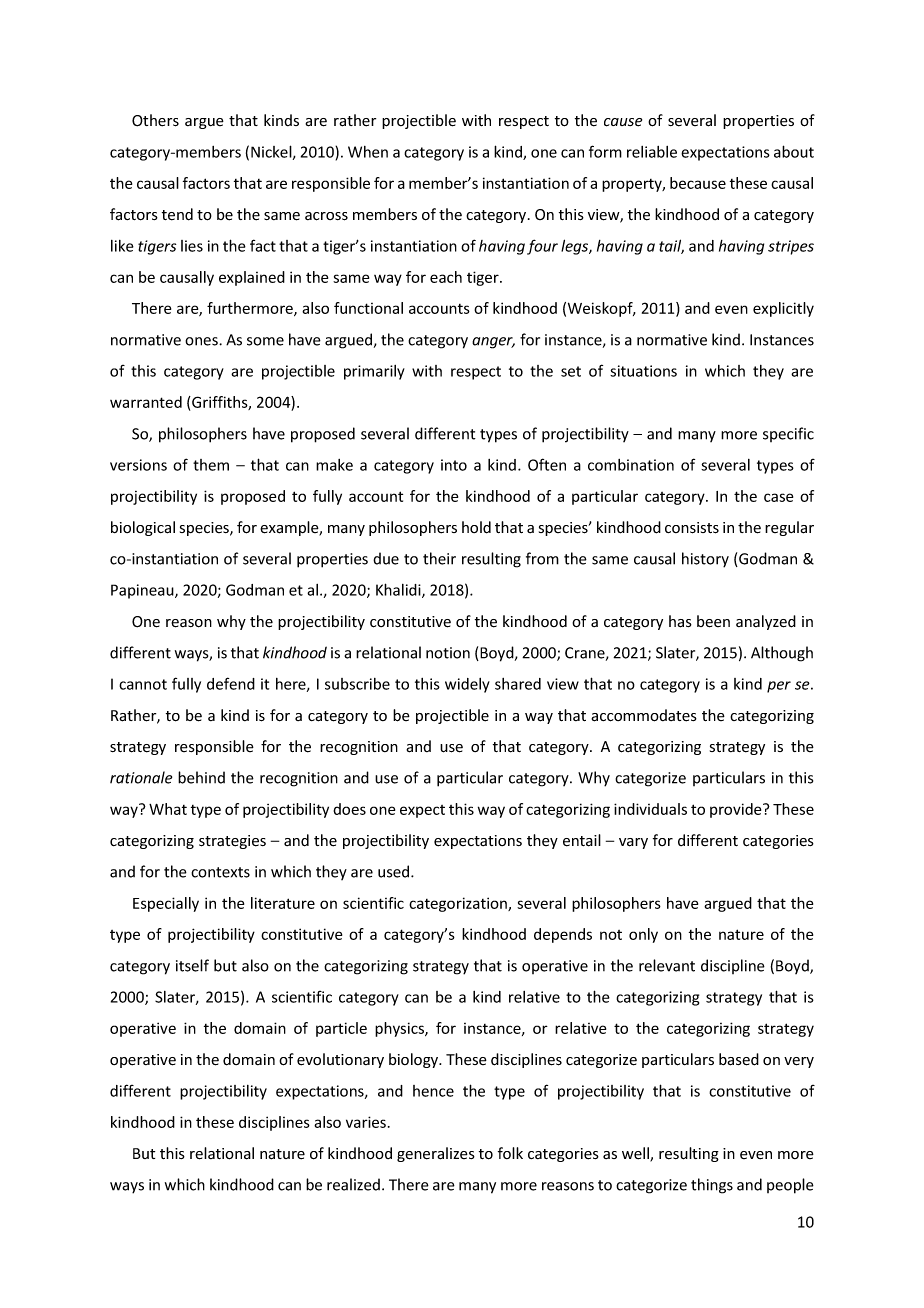 The height and width of the screenshot is (1308, 924). I want to click on only, so click(643, 935).
